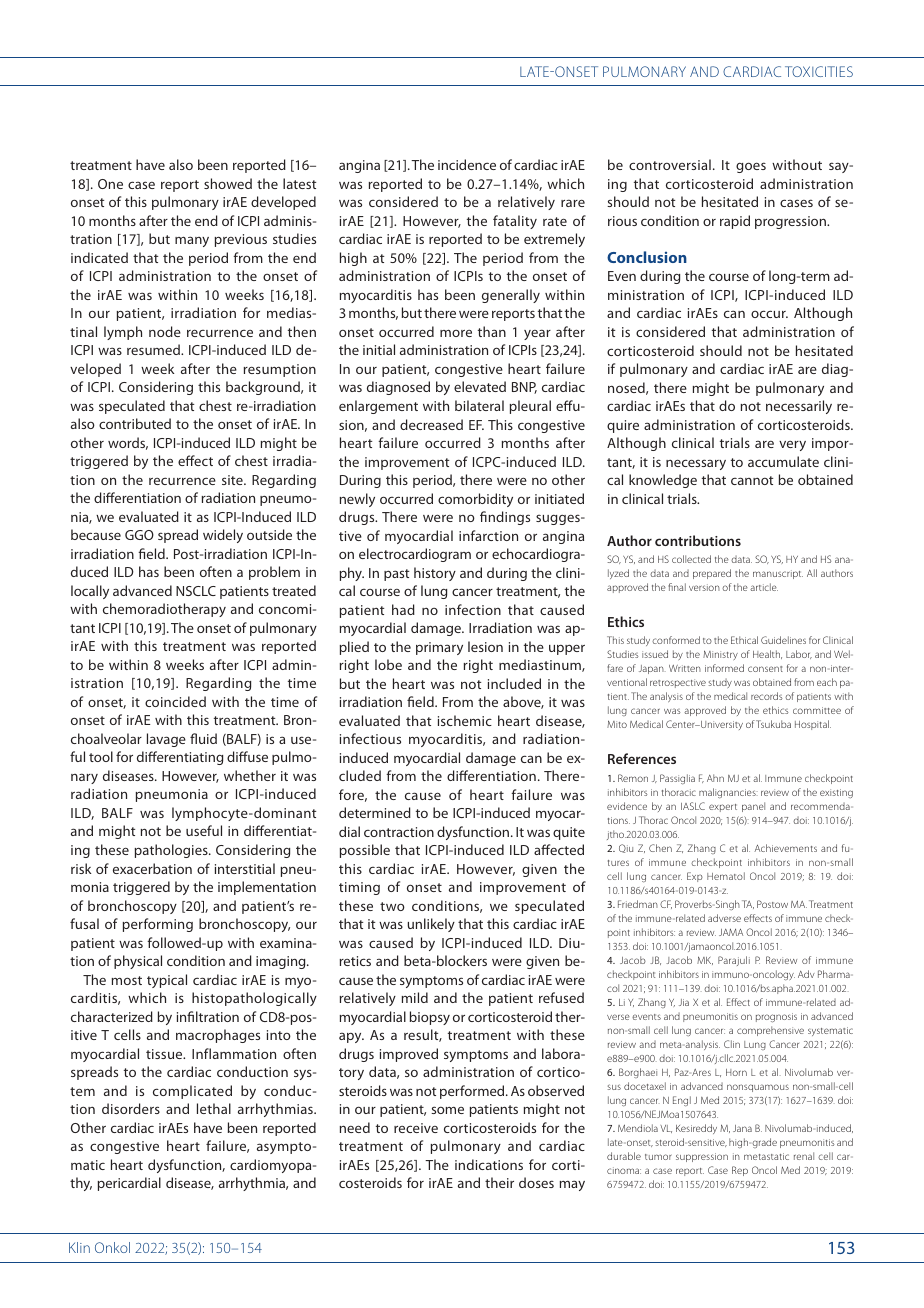  Describe the element at coordinates (431, 424) in the page. I see `decreased` at that location.
